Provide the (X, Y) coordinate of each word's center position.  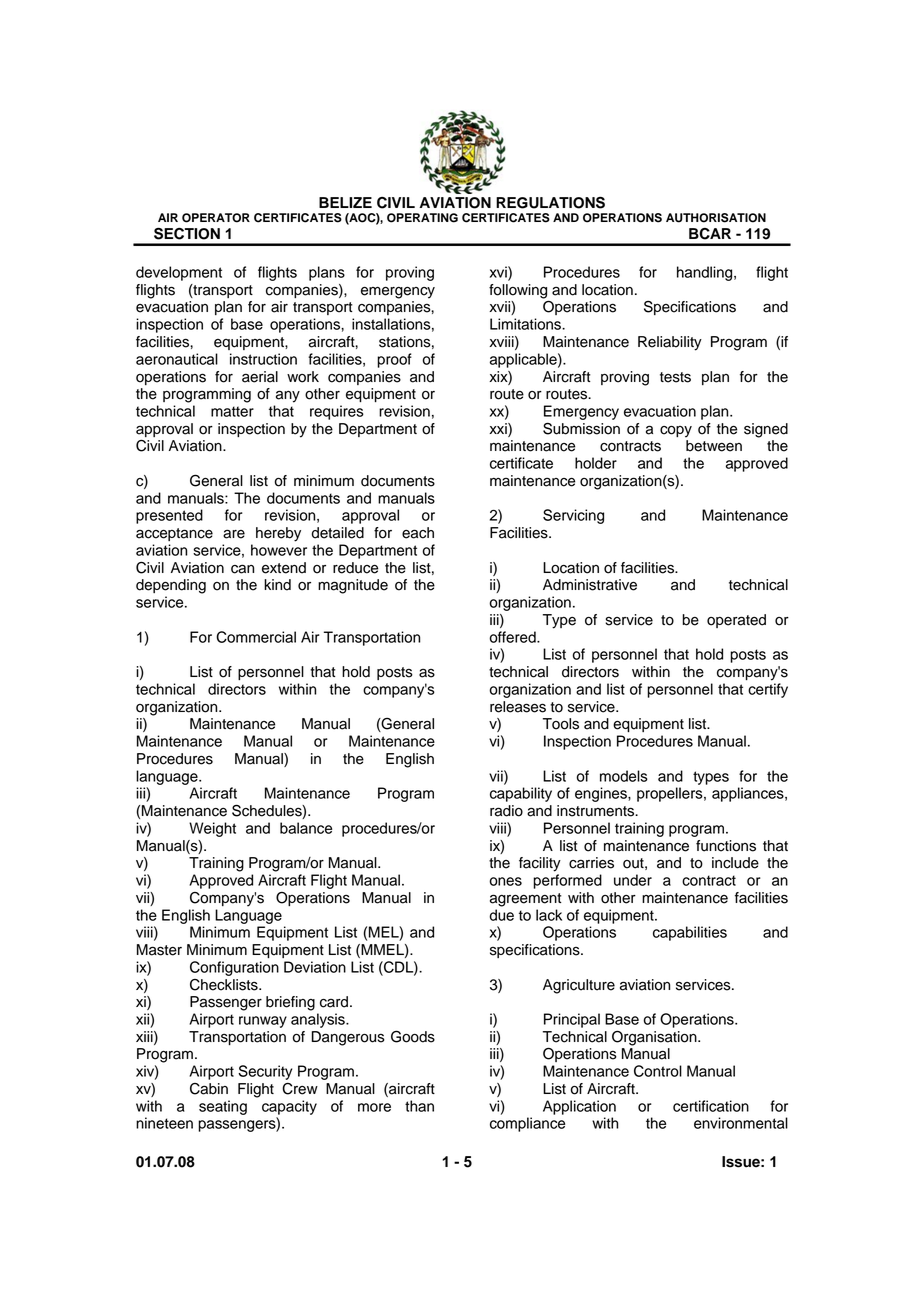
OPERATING (422, 218)
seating (223, 1107)
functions (726, 846)
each (418, 533)
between (714, 446)
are (234, 534)
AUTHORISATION (716, 218)
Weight (212, 829)
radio (506, 811)
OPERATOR (216, 218)
